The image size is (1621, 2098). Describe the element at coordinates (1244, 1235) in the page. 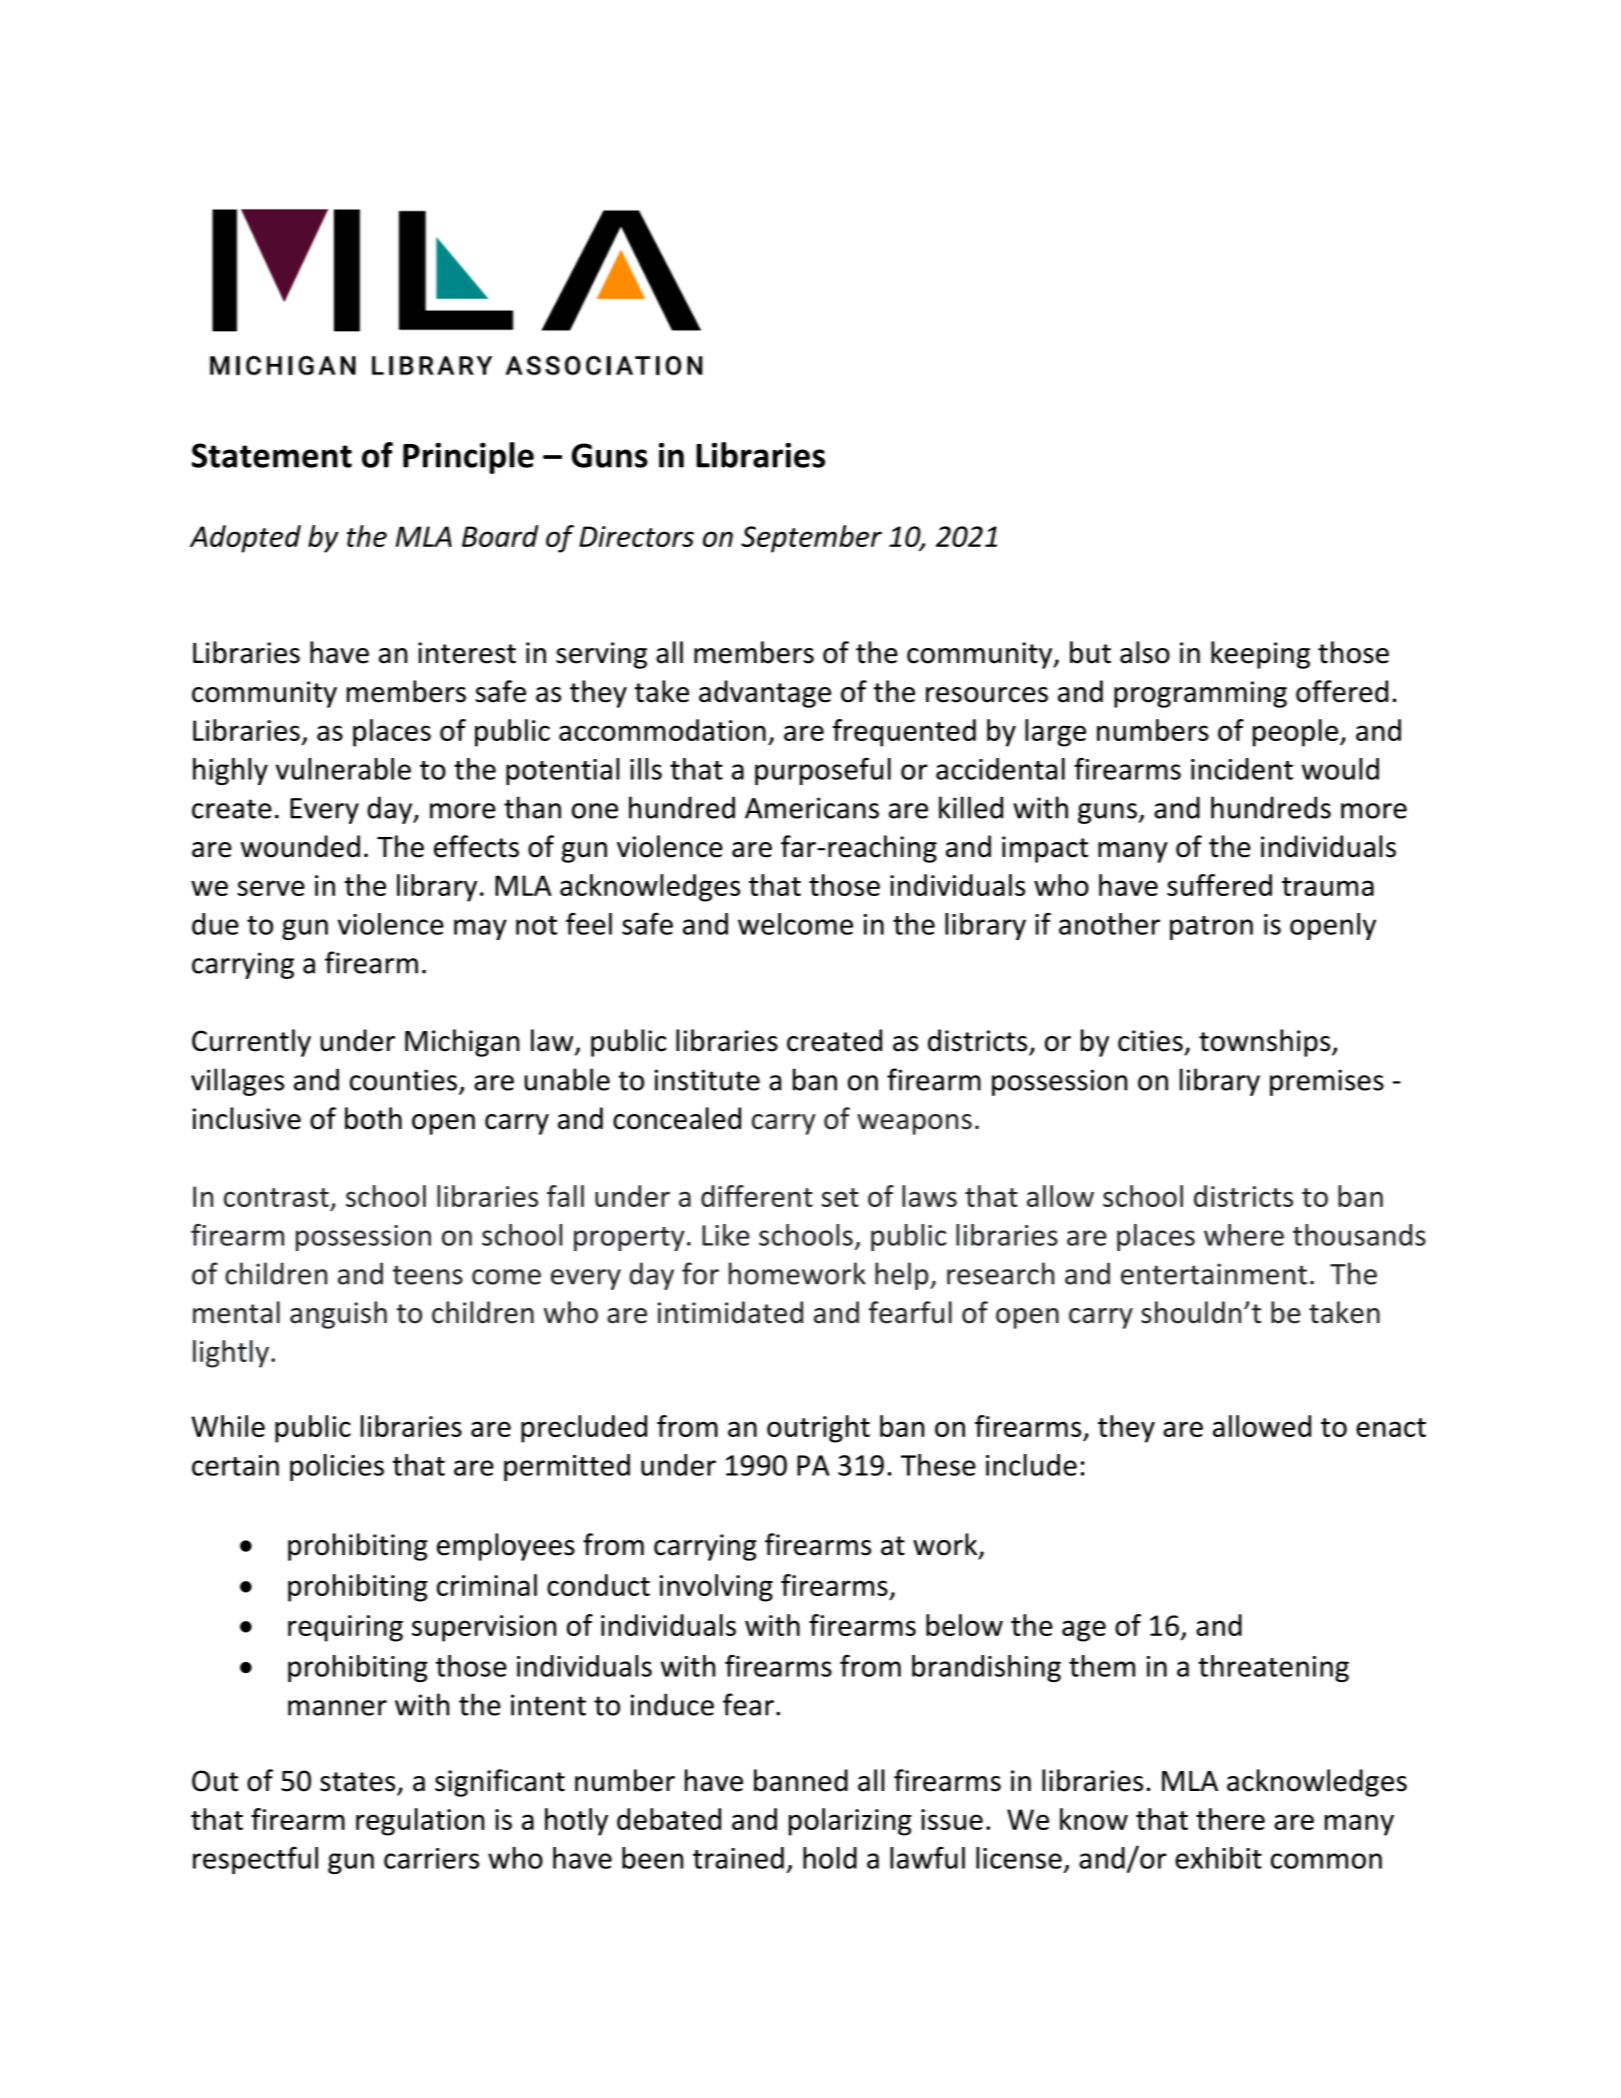

I see `where` at that location.
